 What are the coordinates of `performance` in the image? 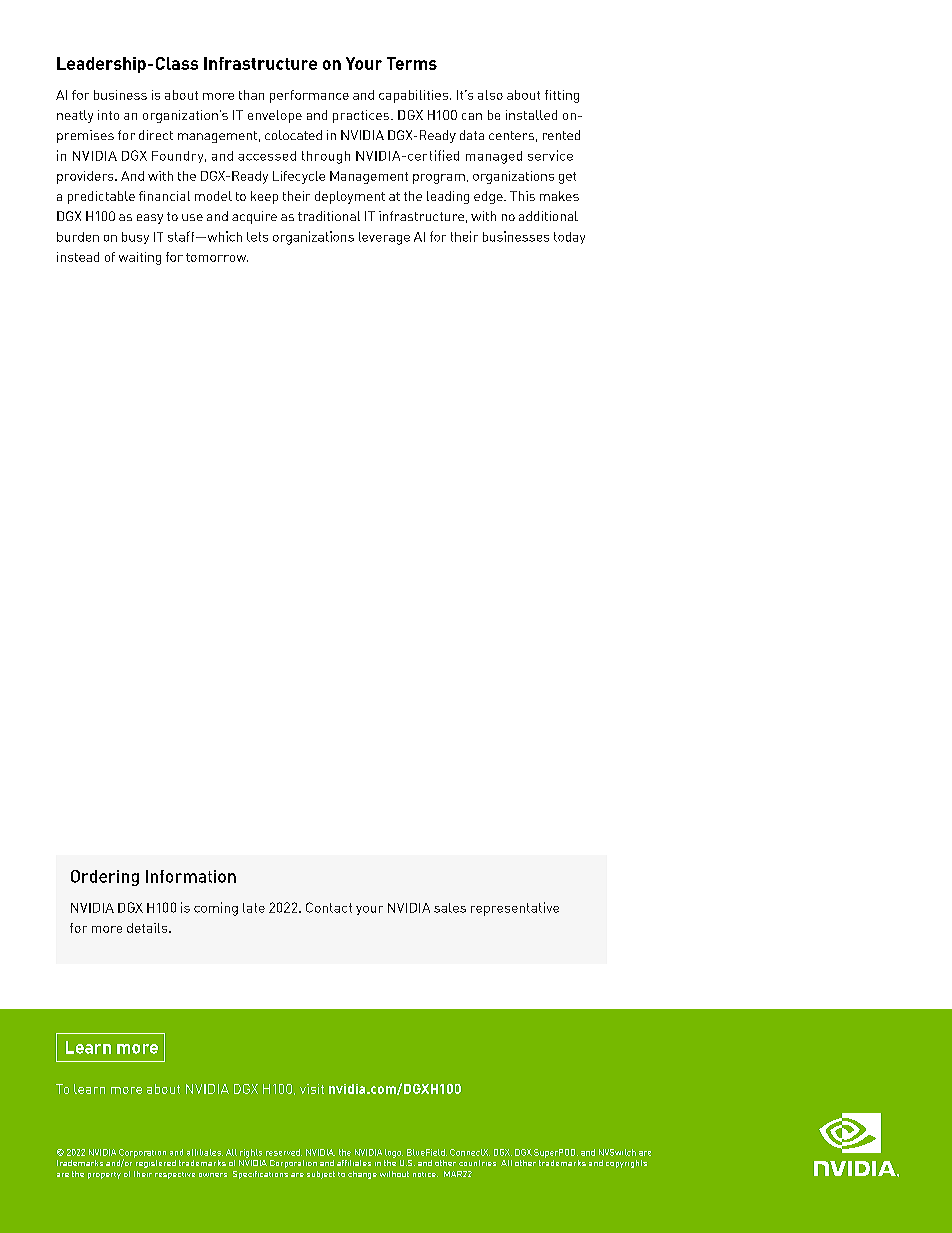 It's located at (309, 96).
